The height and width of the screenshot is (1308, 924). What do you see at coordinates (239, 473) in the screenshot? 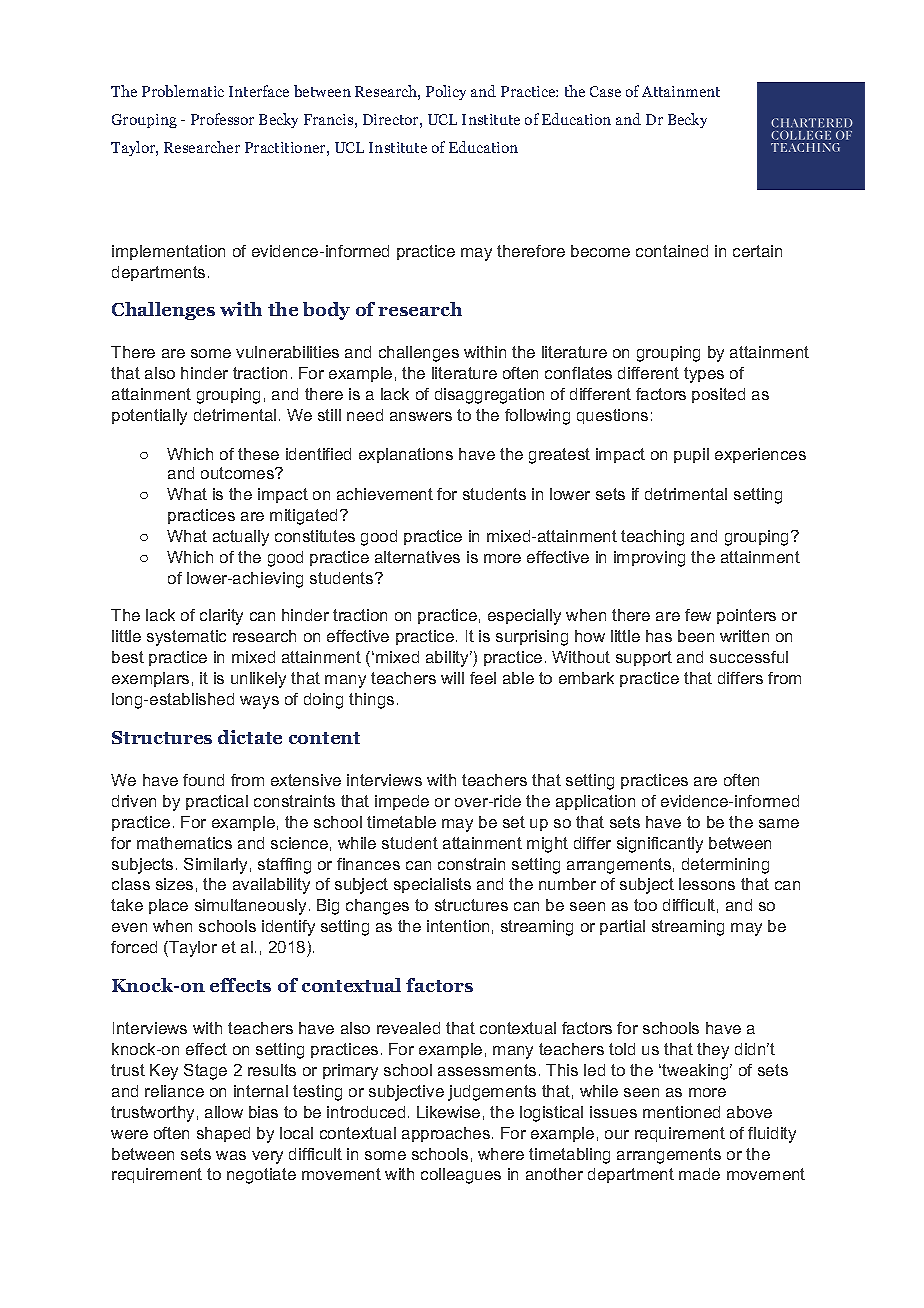
I see `outcomes` at bounding box center [239, 473].
